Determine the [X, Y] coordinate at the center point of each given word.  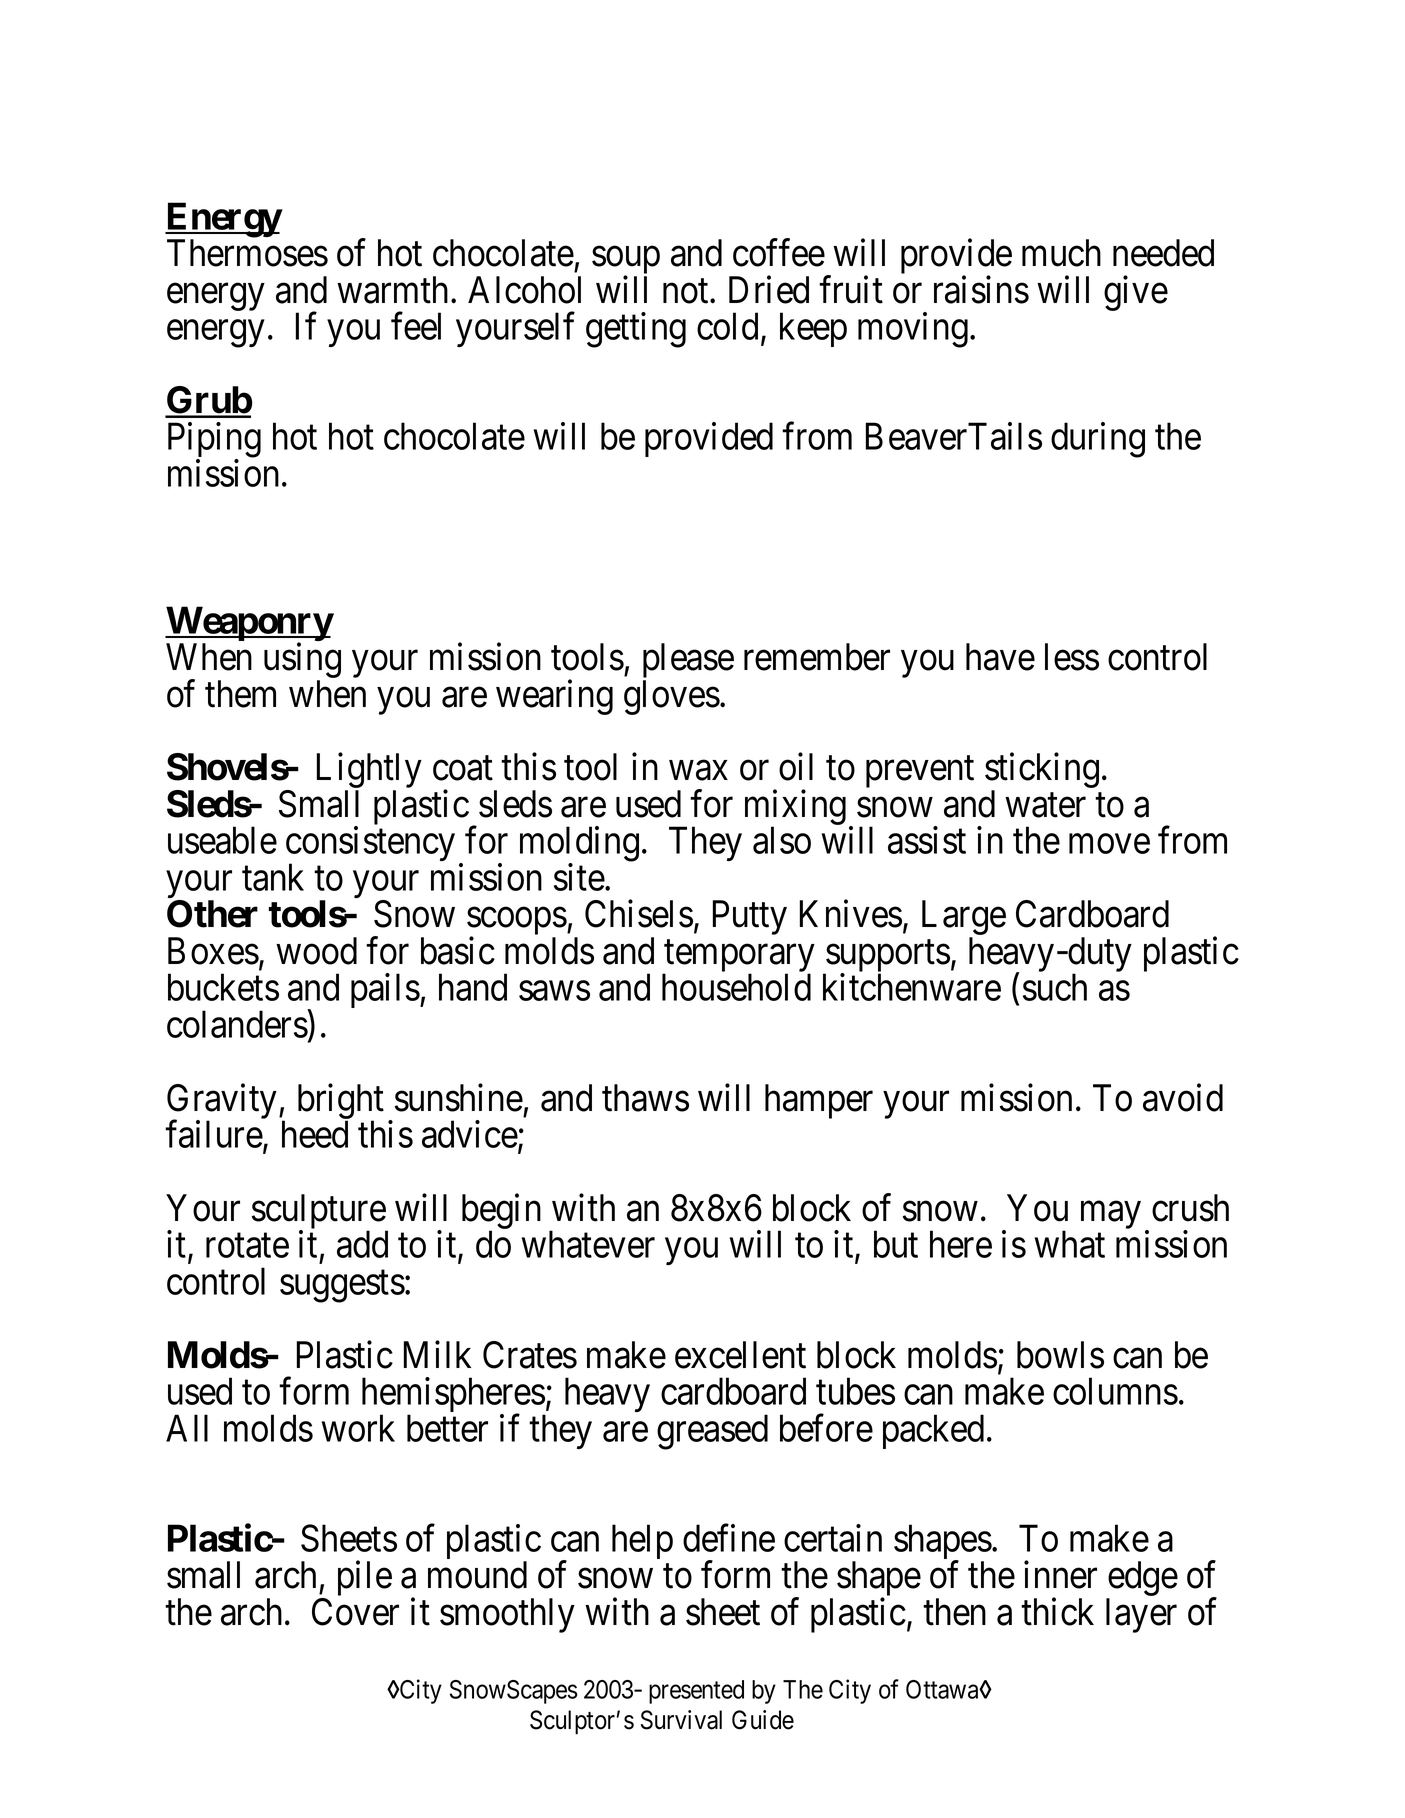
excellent [740, 1355]
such [1055, 987]
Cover [355, 1612]
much [1061, 253]
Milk [437, 1354]
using [302, 662]
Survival [681, 1720]
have [1000, 657]
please [688, 662]
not [687, 291]
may [1111, 1215]
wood [316, 951]
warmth [392, 290]
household [736, 987]
